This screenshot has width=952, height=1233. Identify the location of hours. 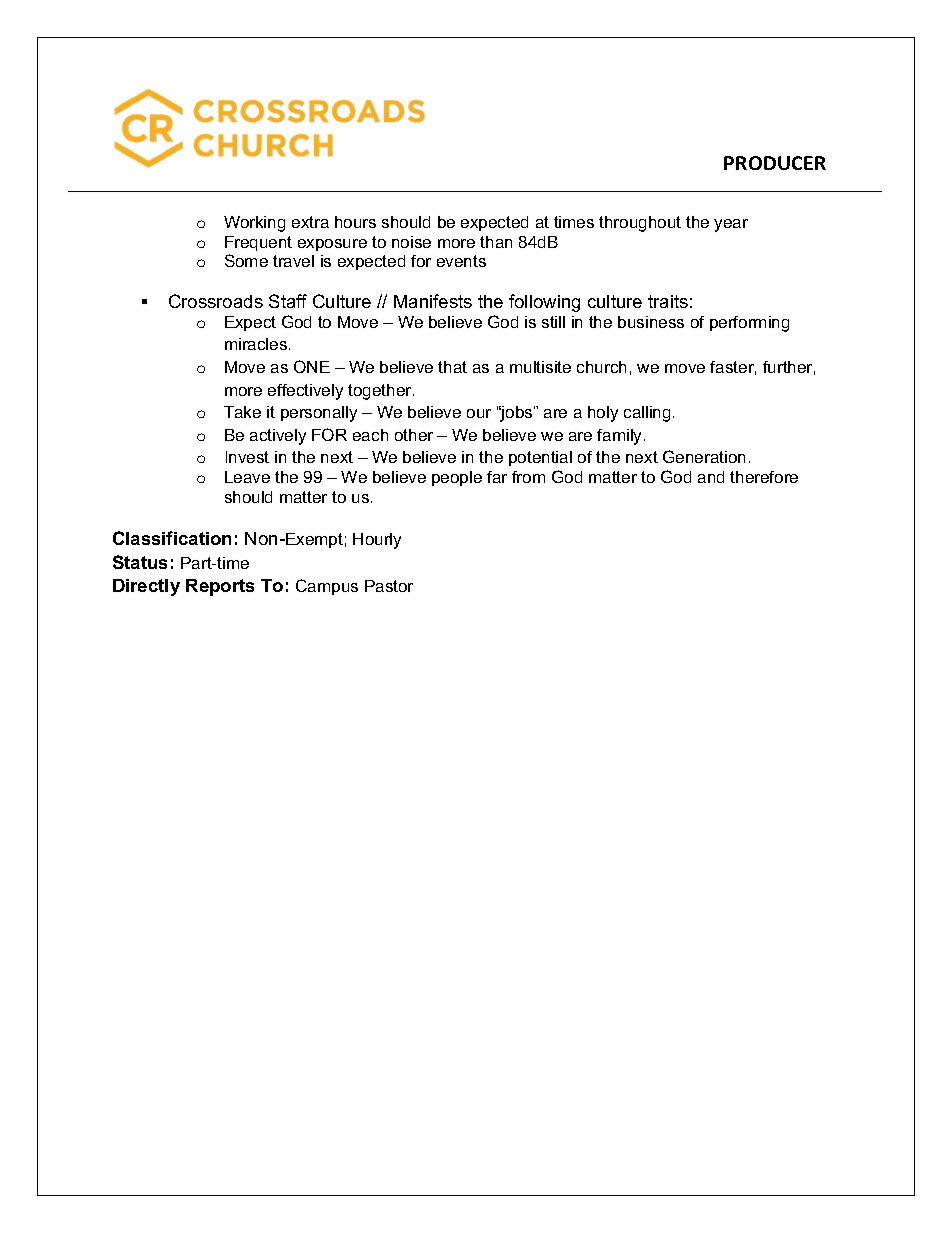
(355, 222).
